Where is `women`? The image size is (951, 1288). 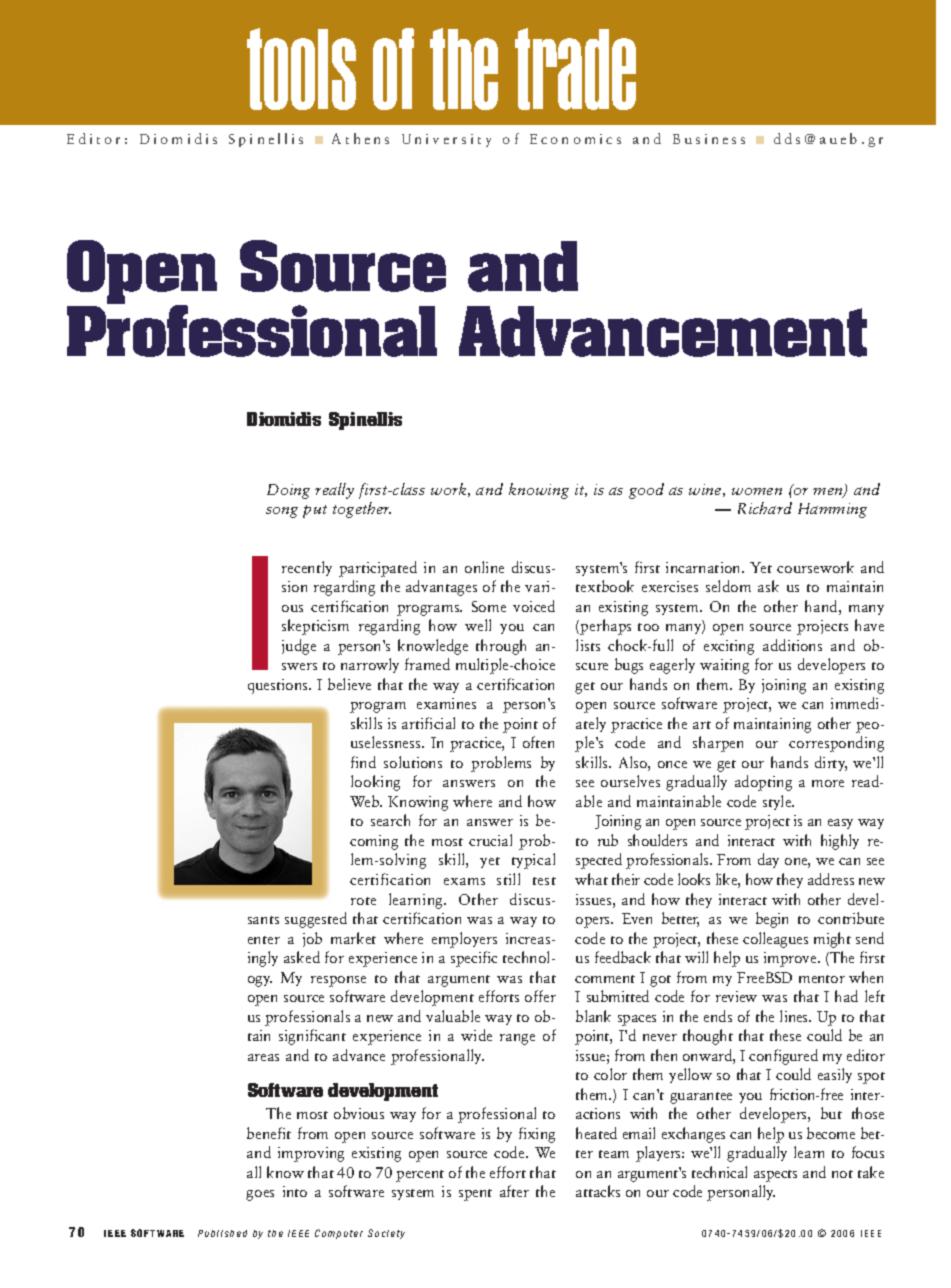 women is located at coordinates (757, 491).
